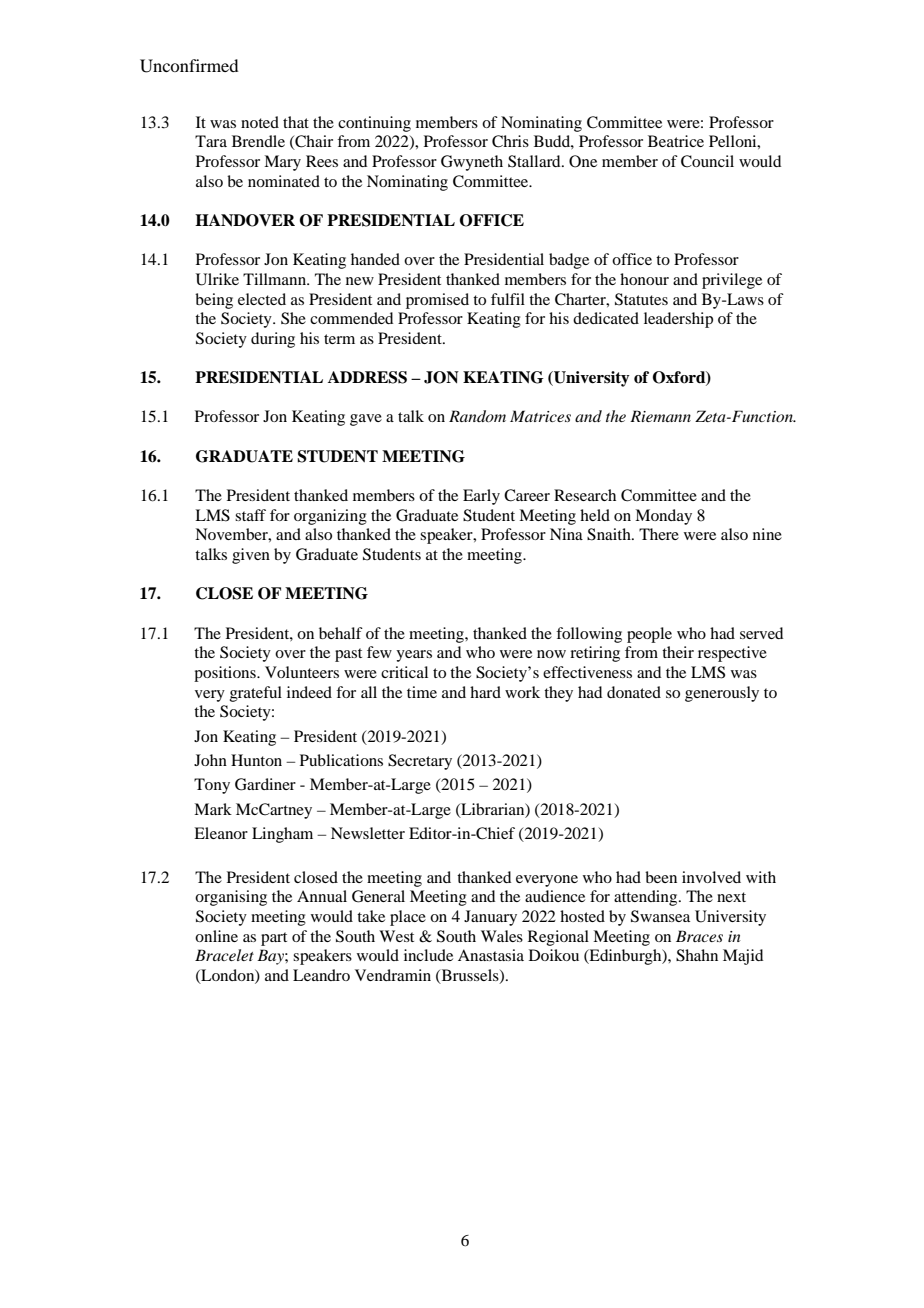 The width and height of the page is (924, 1308). What do you see at coordinates (508, 299) in the page?
I see `fulfil` at bounding box center [508, 299].
